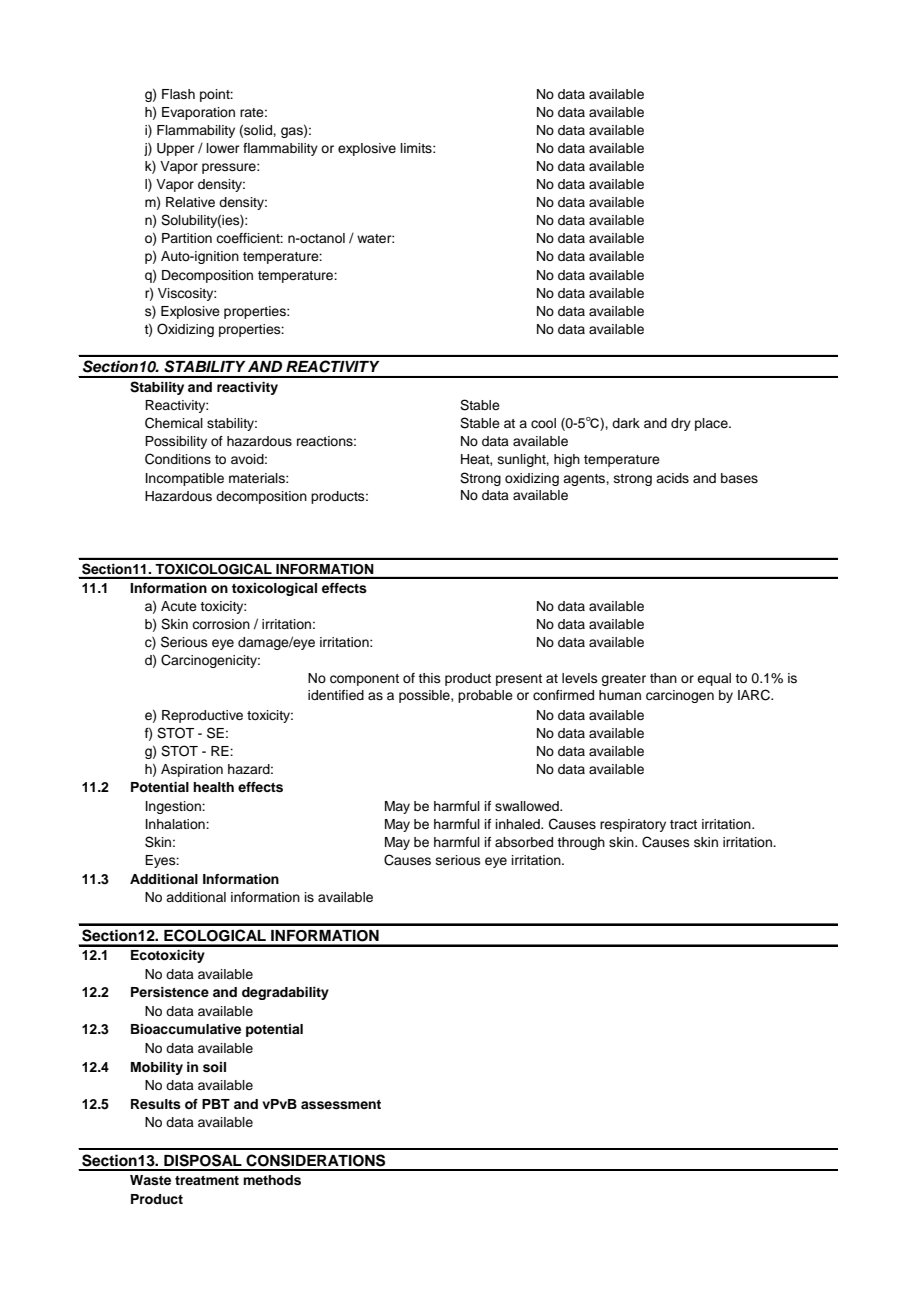 Image resolution: width=924 pixels, height=1308 pixels. What do you see at coordinates (543, 423) in the page?
I see `cool` at bounding box center [543, 423].
